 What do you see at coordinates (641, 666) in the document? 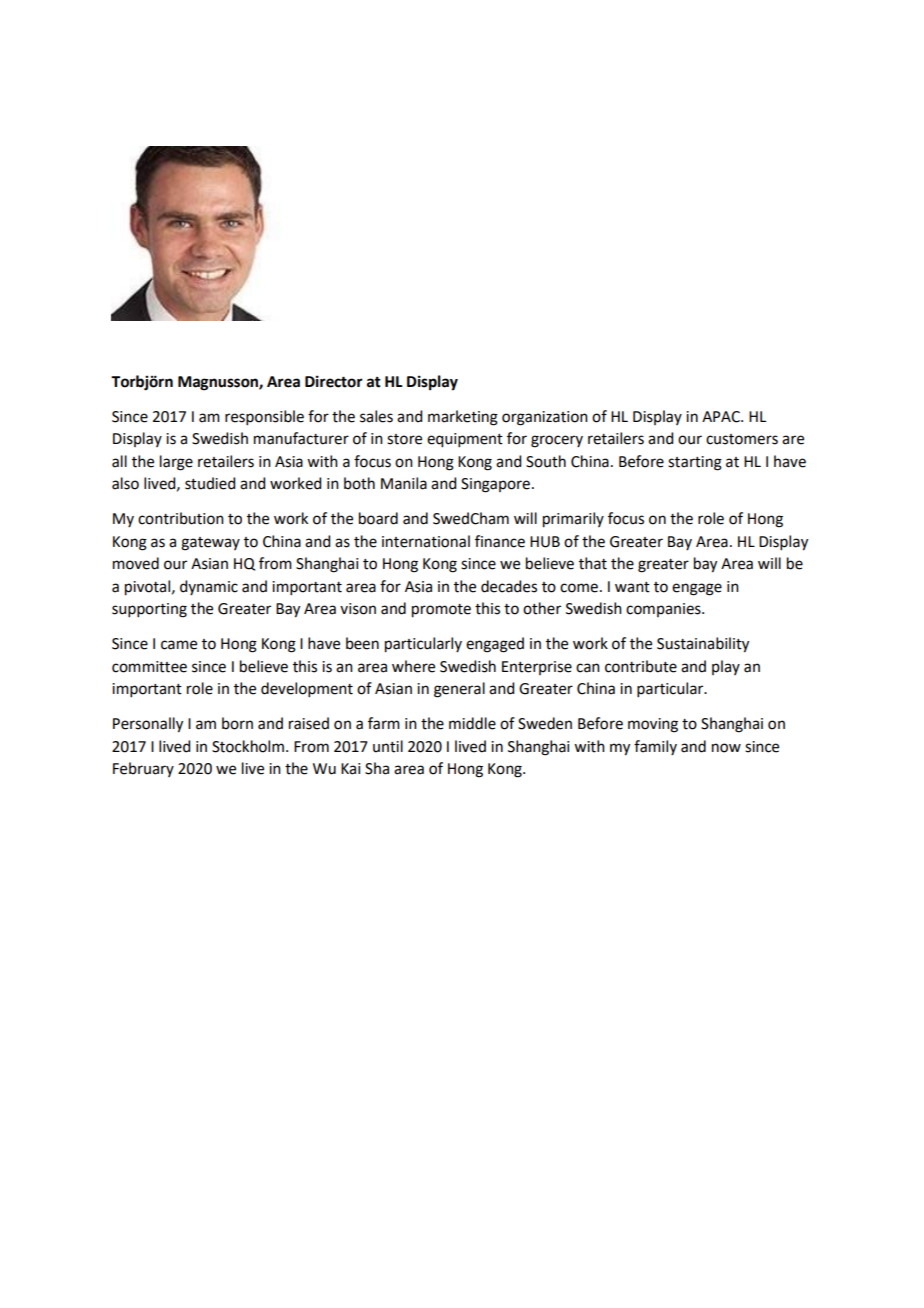
I see `contribute` at bounding box center [641, 666].
